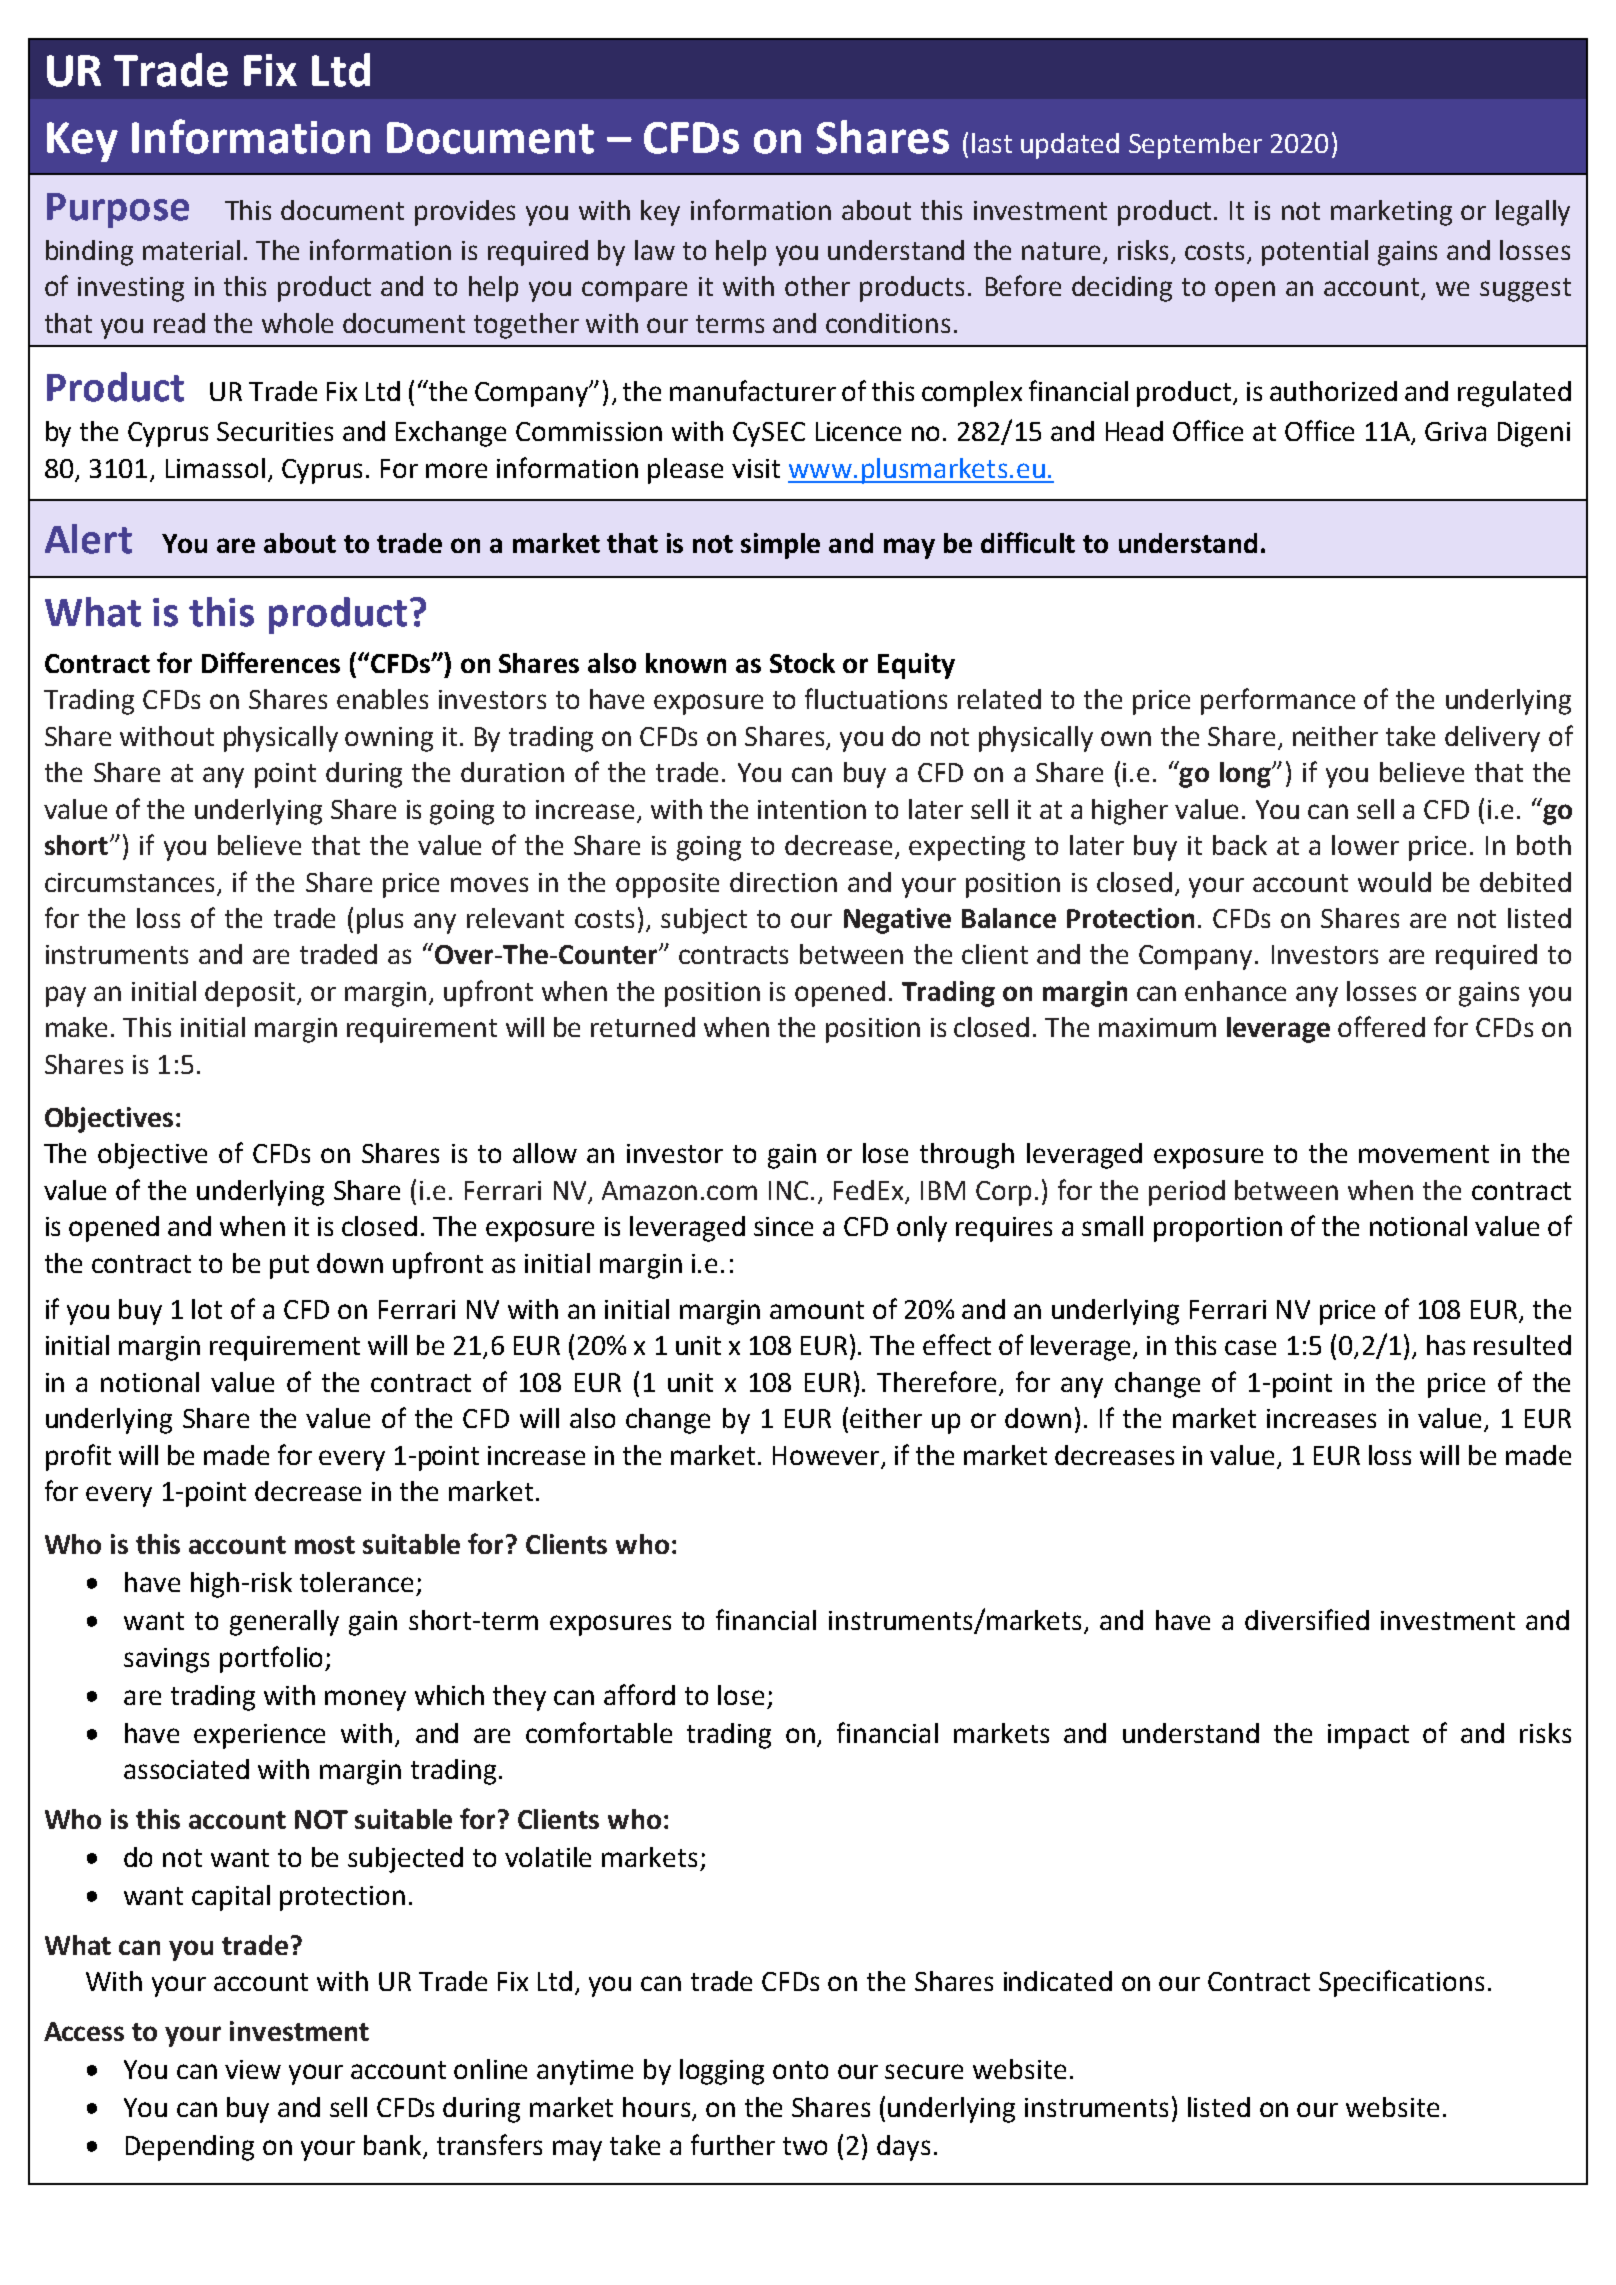 The image size is (1616, 2285). Describe the element at coordinates (1315, 253) in the page. I see `potential` at that location.
